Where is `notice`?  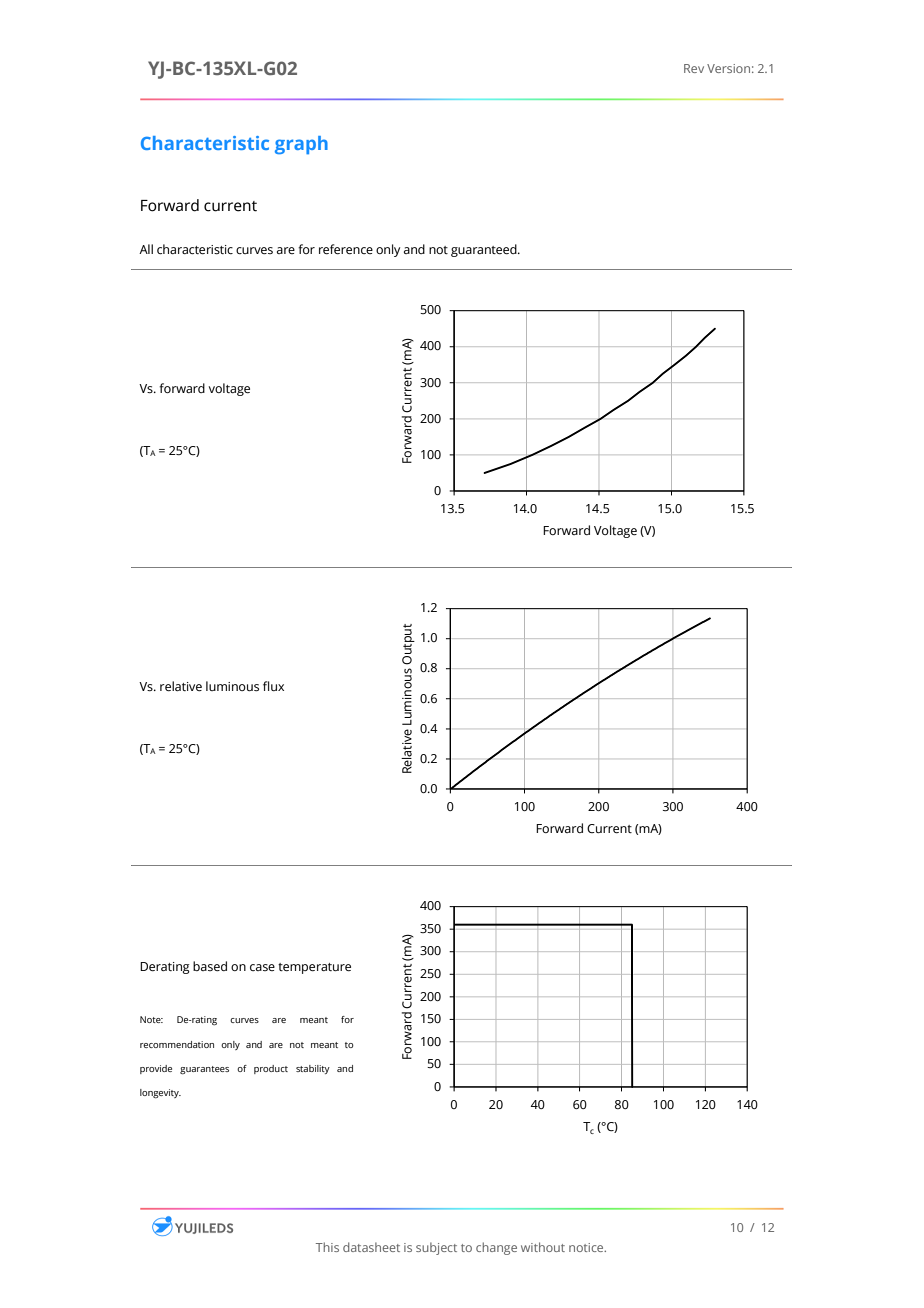
notice is located at coordinates (587, 1247).
